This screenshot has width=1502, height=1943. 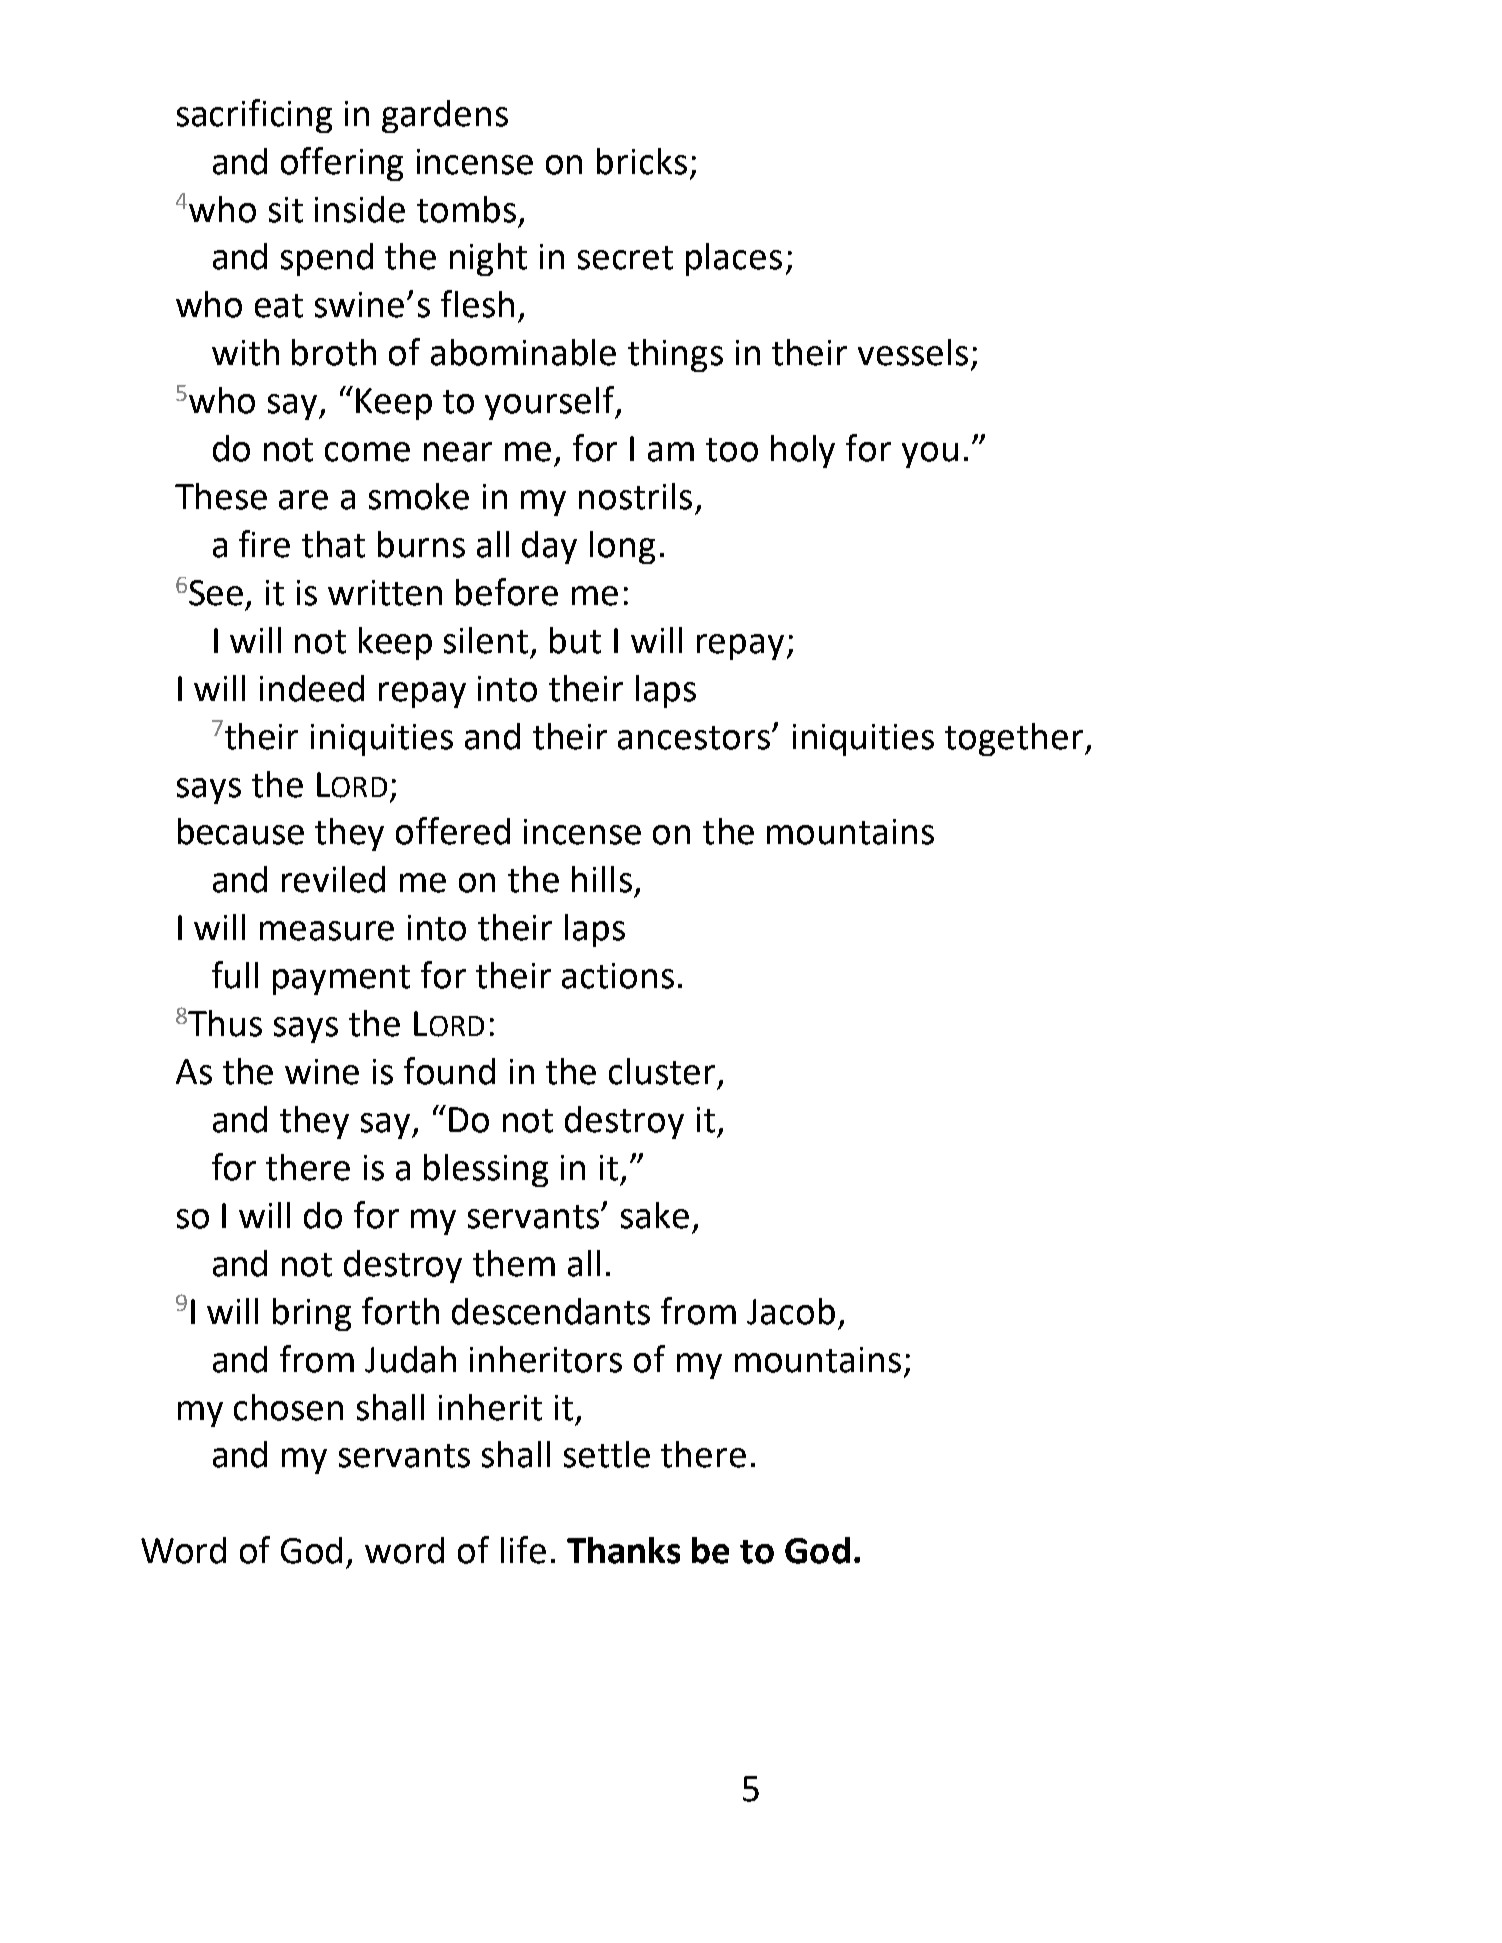 What do you see at coordinates (288, 1407) in the screenshot?
I see `chosen` at bounding box center [288, 1407].
